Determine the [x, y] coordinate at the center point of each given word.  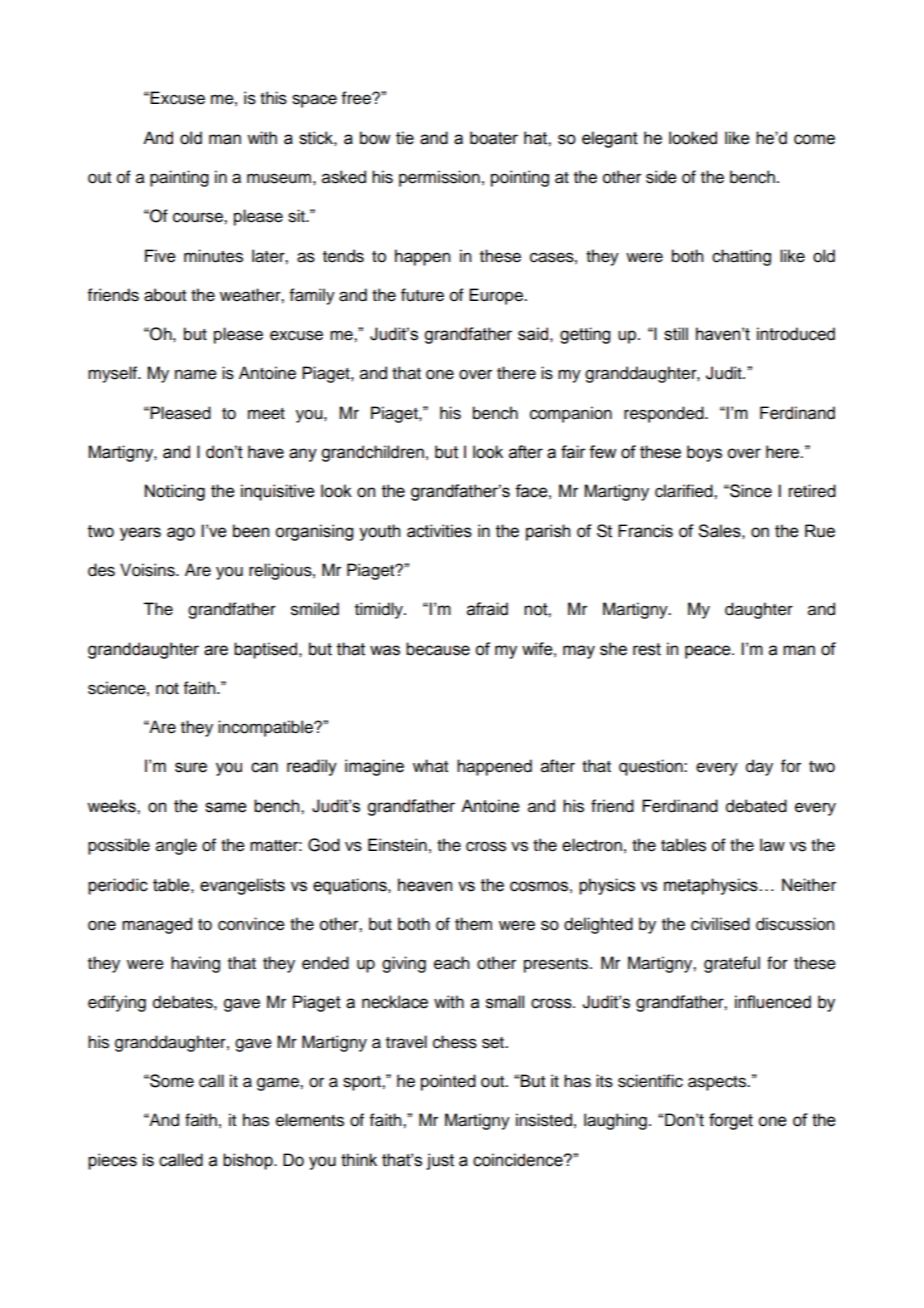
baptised [267, 650]
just [440, 1161]
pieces [112, 1161]
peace [709, 652]
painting [179, 178]
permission [439, 178]
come [814, 139]
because [438, 649]
